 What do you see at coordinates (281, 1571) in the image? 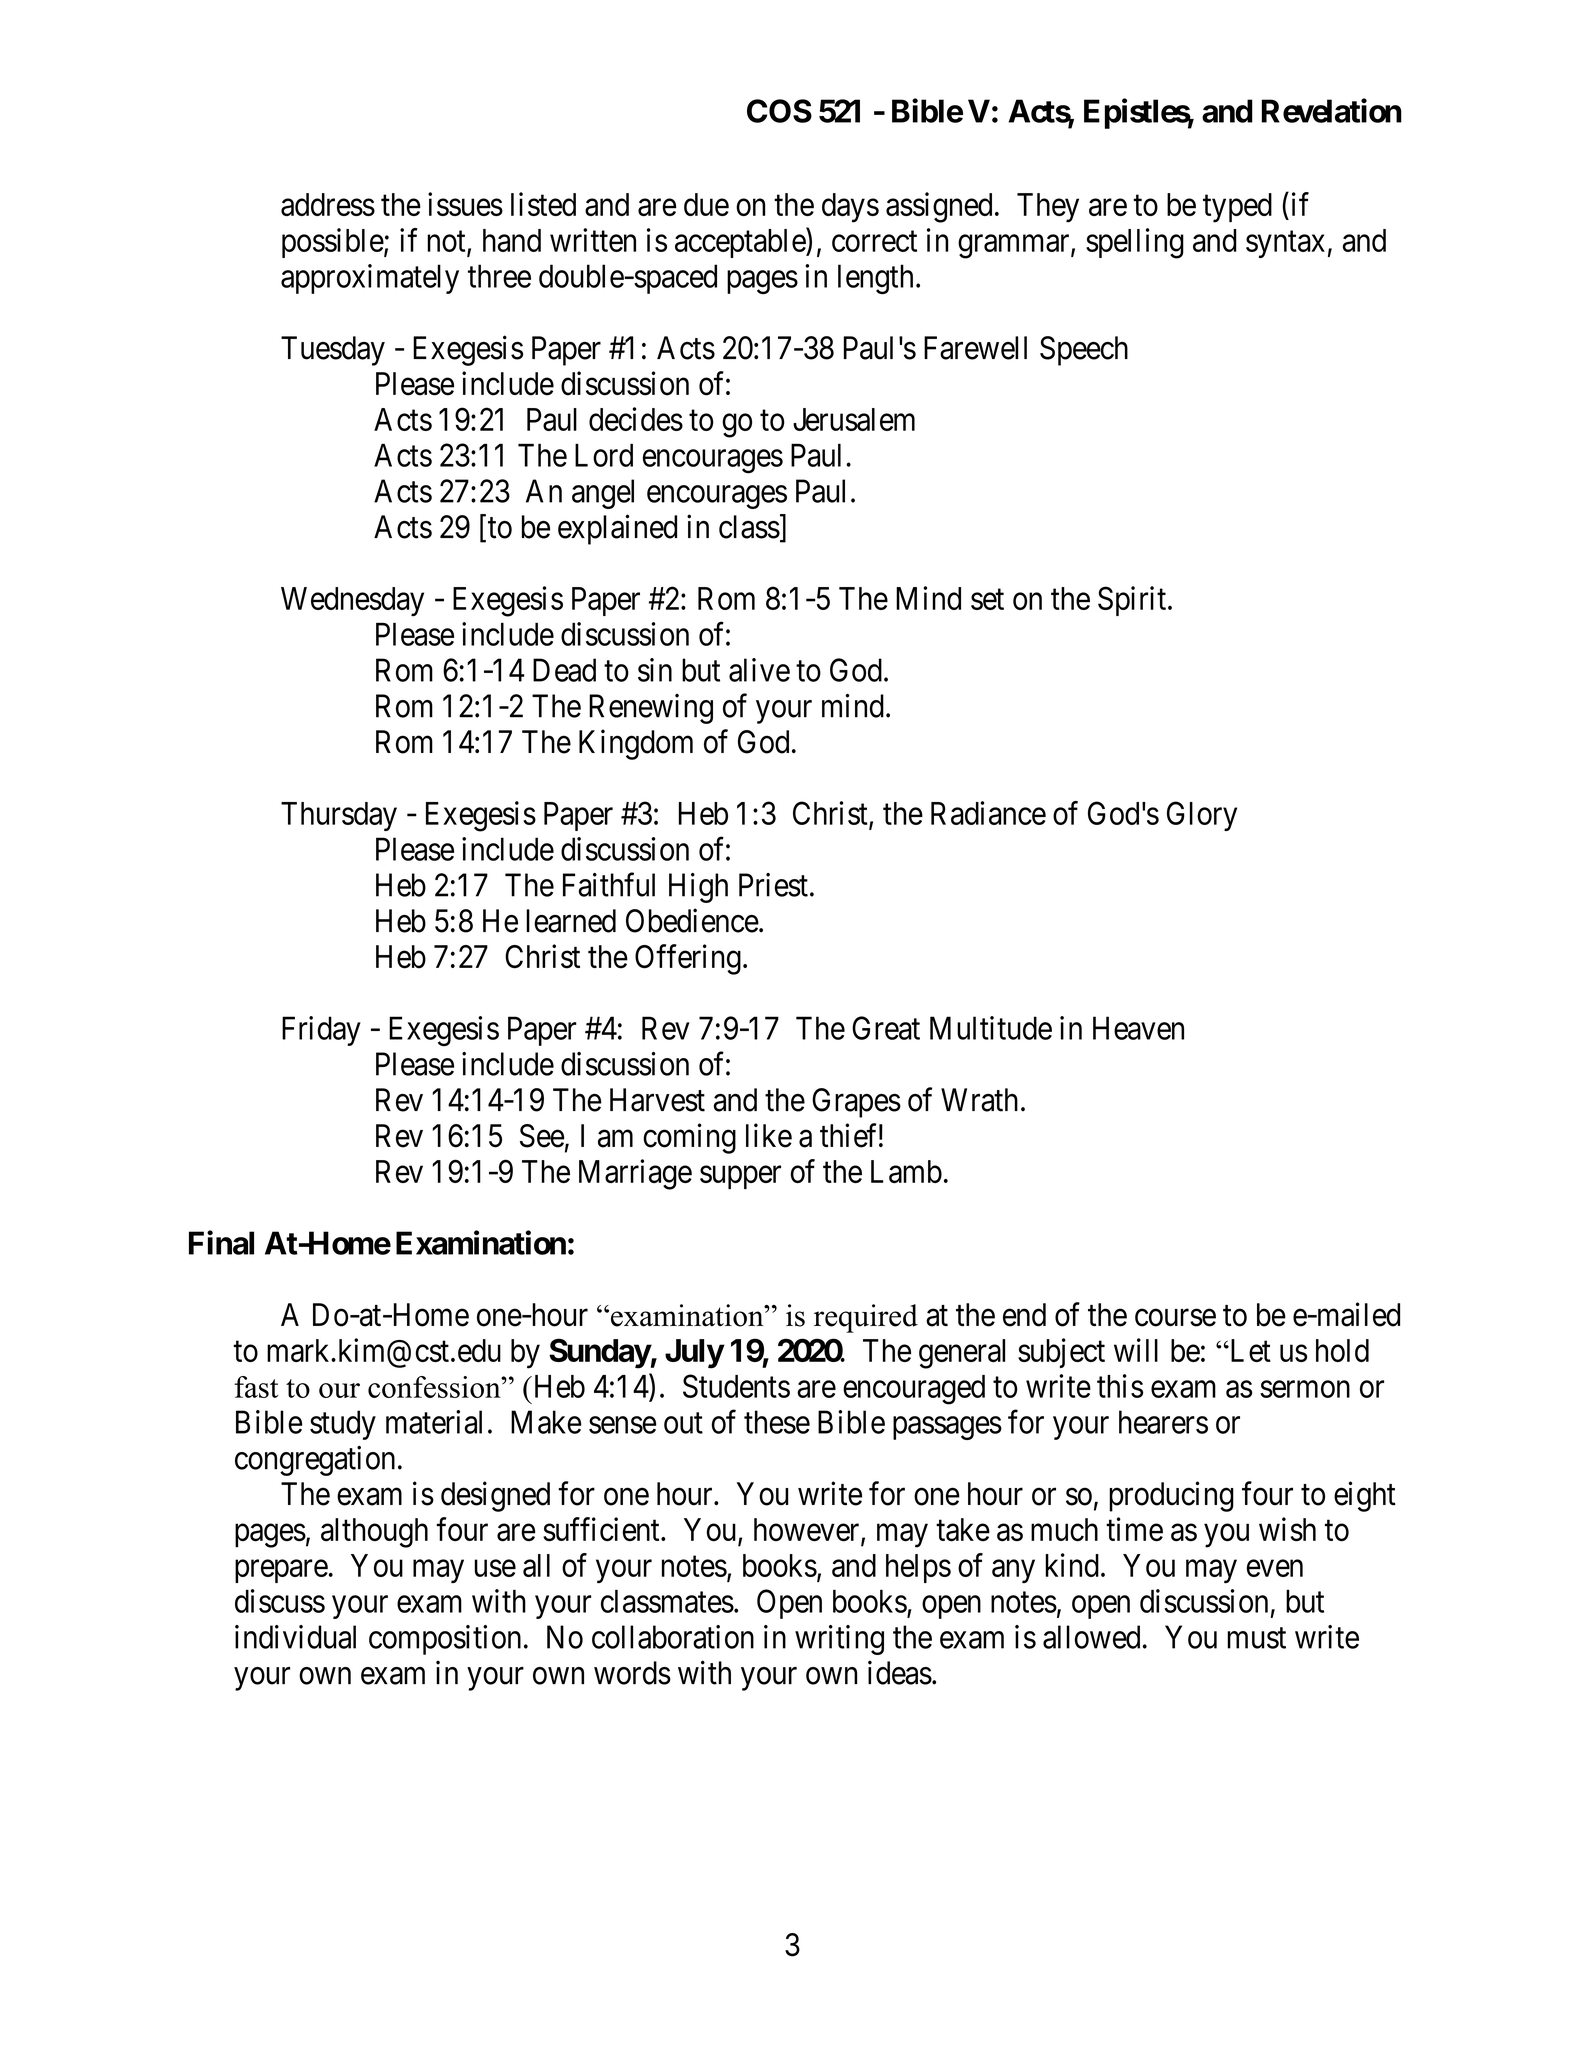
I see `prepare` at bounding box center [281, 1571].
